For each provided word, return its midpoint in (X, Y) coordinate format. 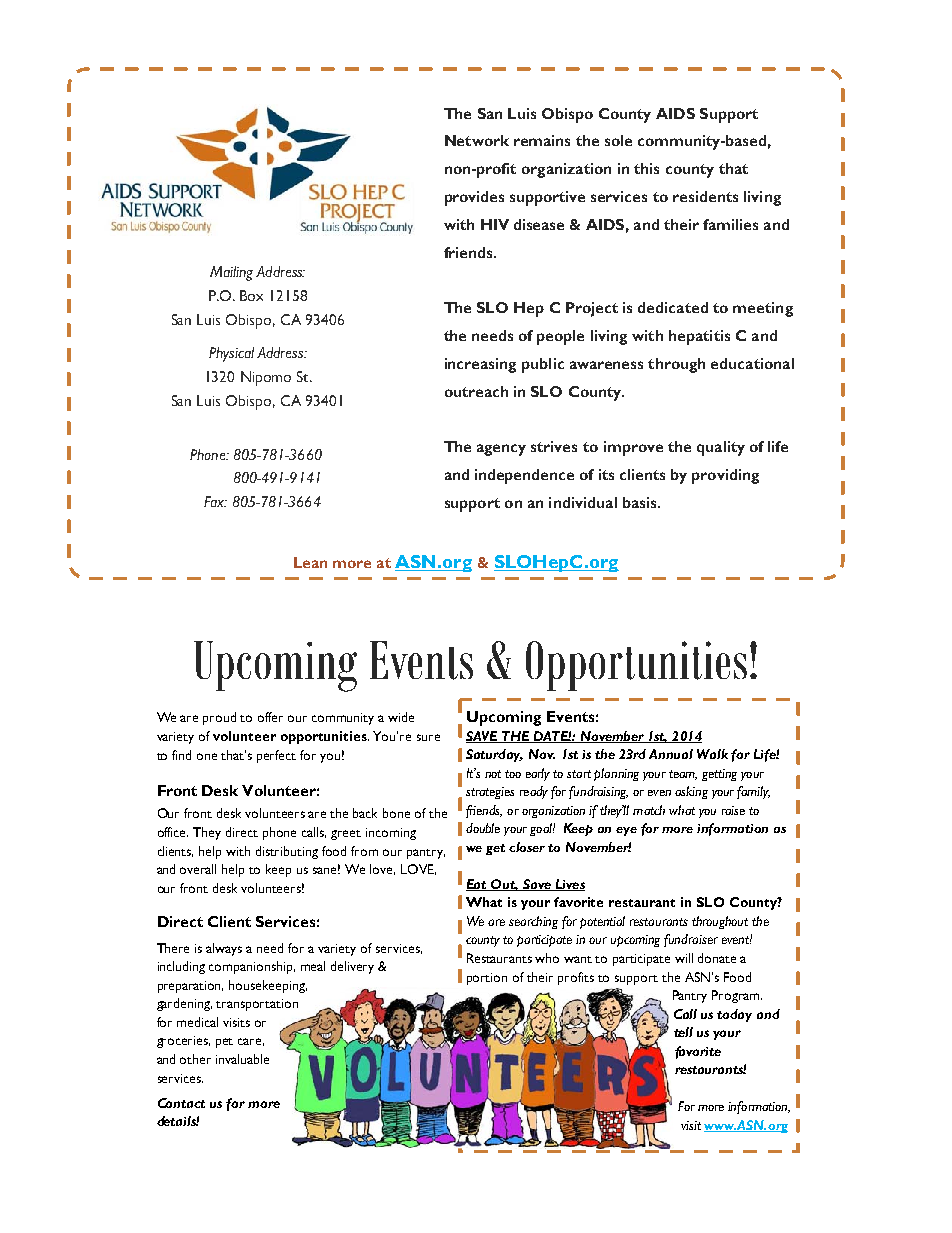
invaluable (242, 1059)
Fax (215, 501)
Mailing (231, 273)
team (683, 775)
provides (474, 198)
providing (725, 476)
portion (487, 979)
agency (501, 450)
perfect (276, 756)
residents (705, 196)
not (493, 774)
